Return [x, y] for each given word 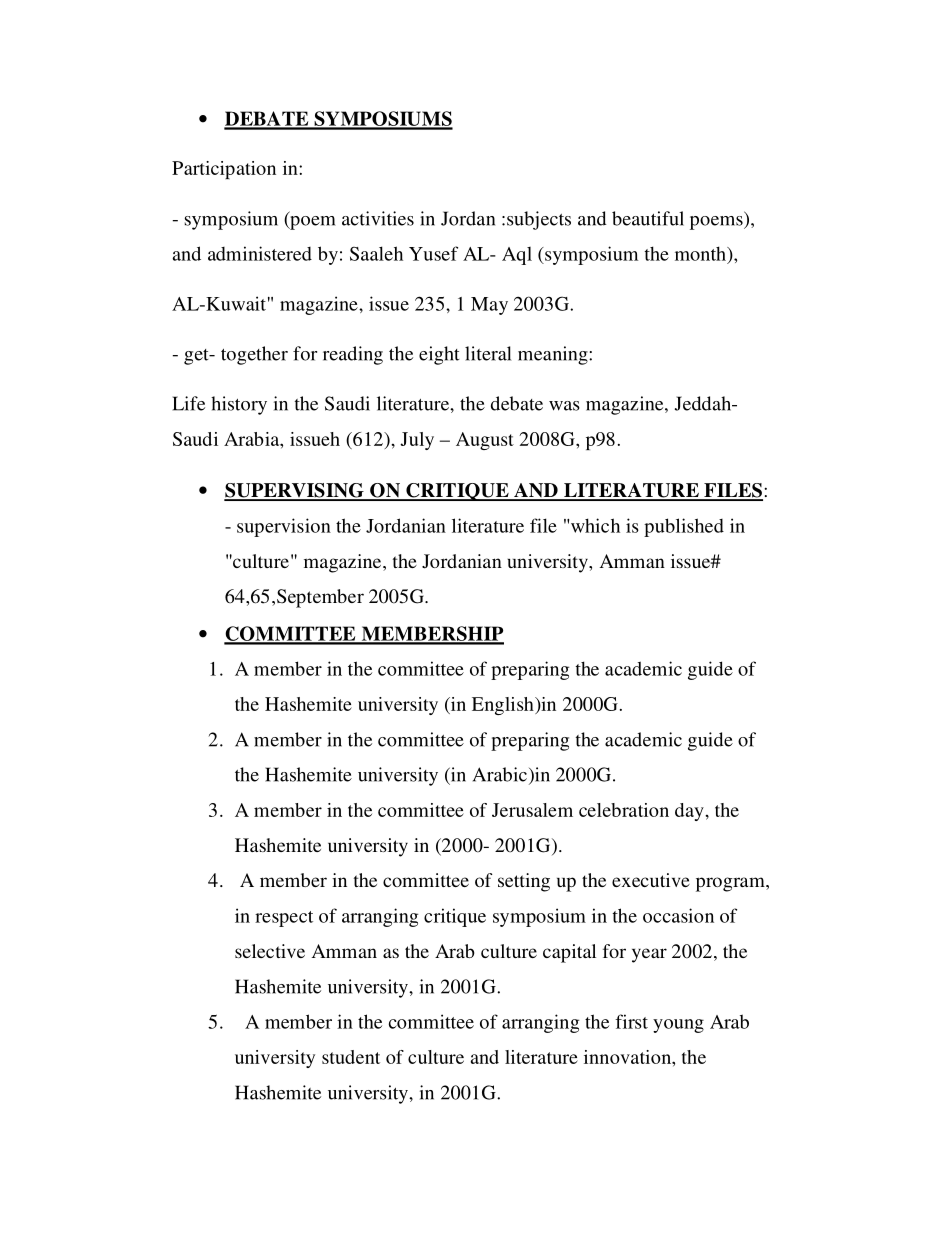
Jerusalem [532, 810]
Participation [224, 170]
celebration [624, 810]
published [684, 527]
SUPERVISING [295, 491]
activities [378, 218]
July [417, 441]
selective [270, 951]
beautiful [648, 218]
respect [284, 919]
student [351, 1057]
